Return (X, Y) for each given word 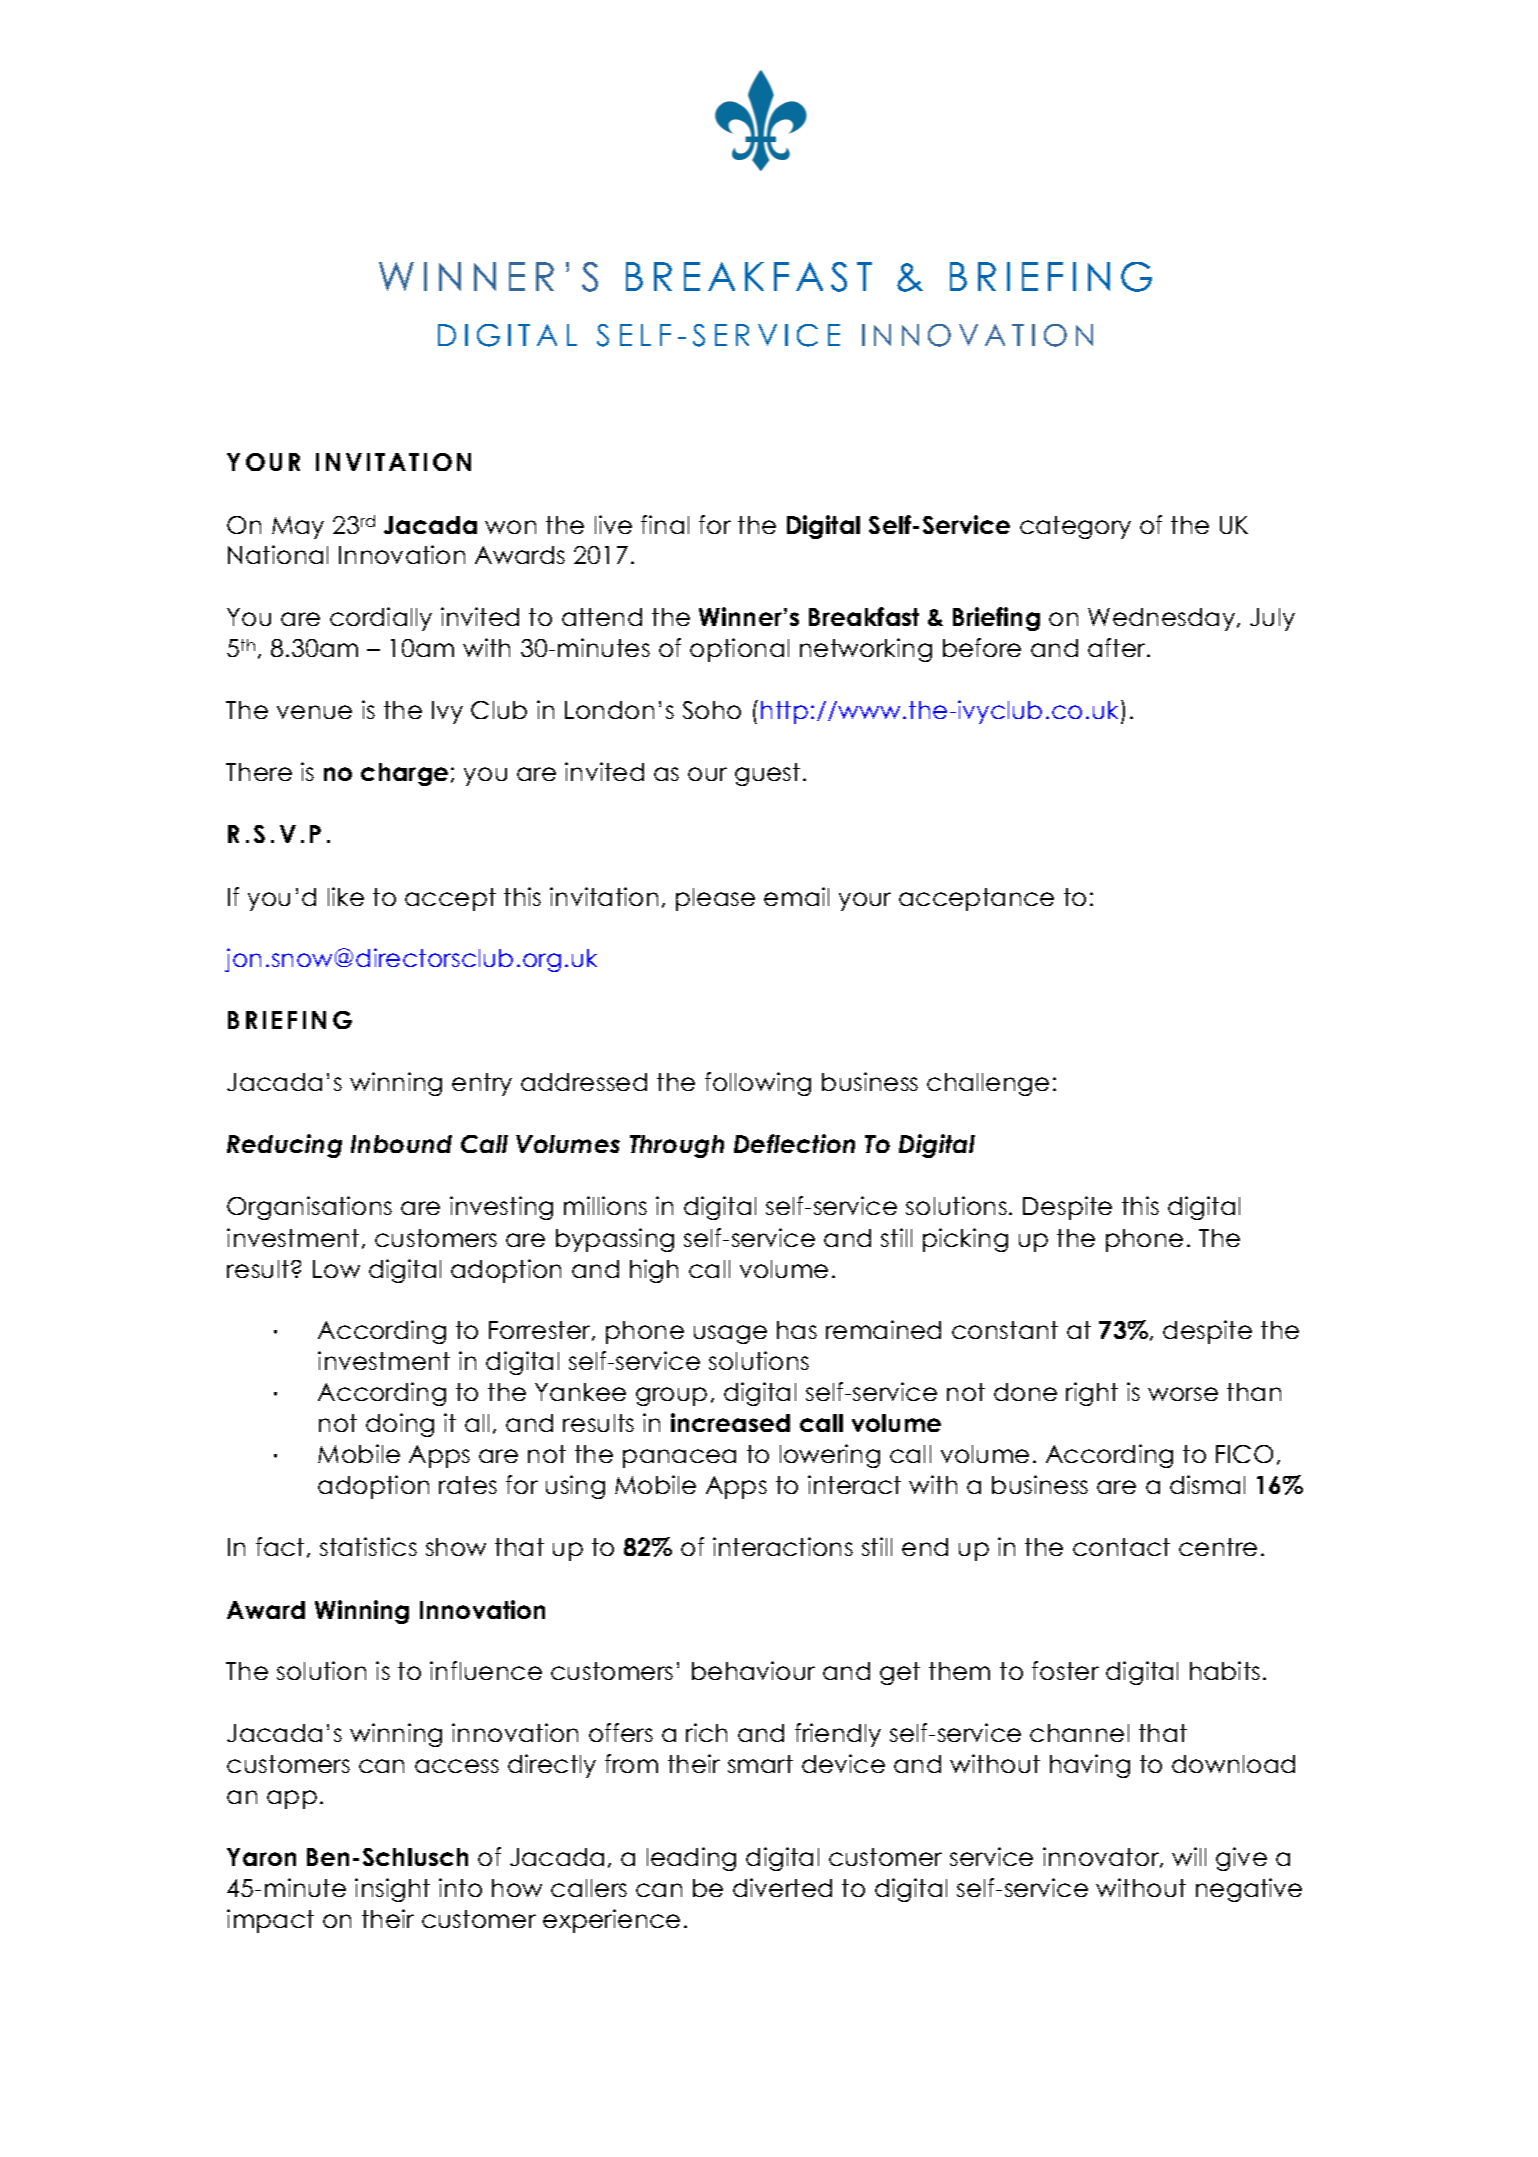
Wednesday (1163, 619)
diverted (782, 1887)
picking (965, 1240)
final (665, 524)
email (796, 896)
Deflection (794, 1143)
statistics (368, 1546)
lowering (830, 1456)
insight (392, 1890)
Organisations (309, 1208)
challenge (988, 1084)
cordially (381, 619)
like (346, 896)
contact (1121, 1547)
